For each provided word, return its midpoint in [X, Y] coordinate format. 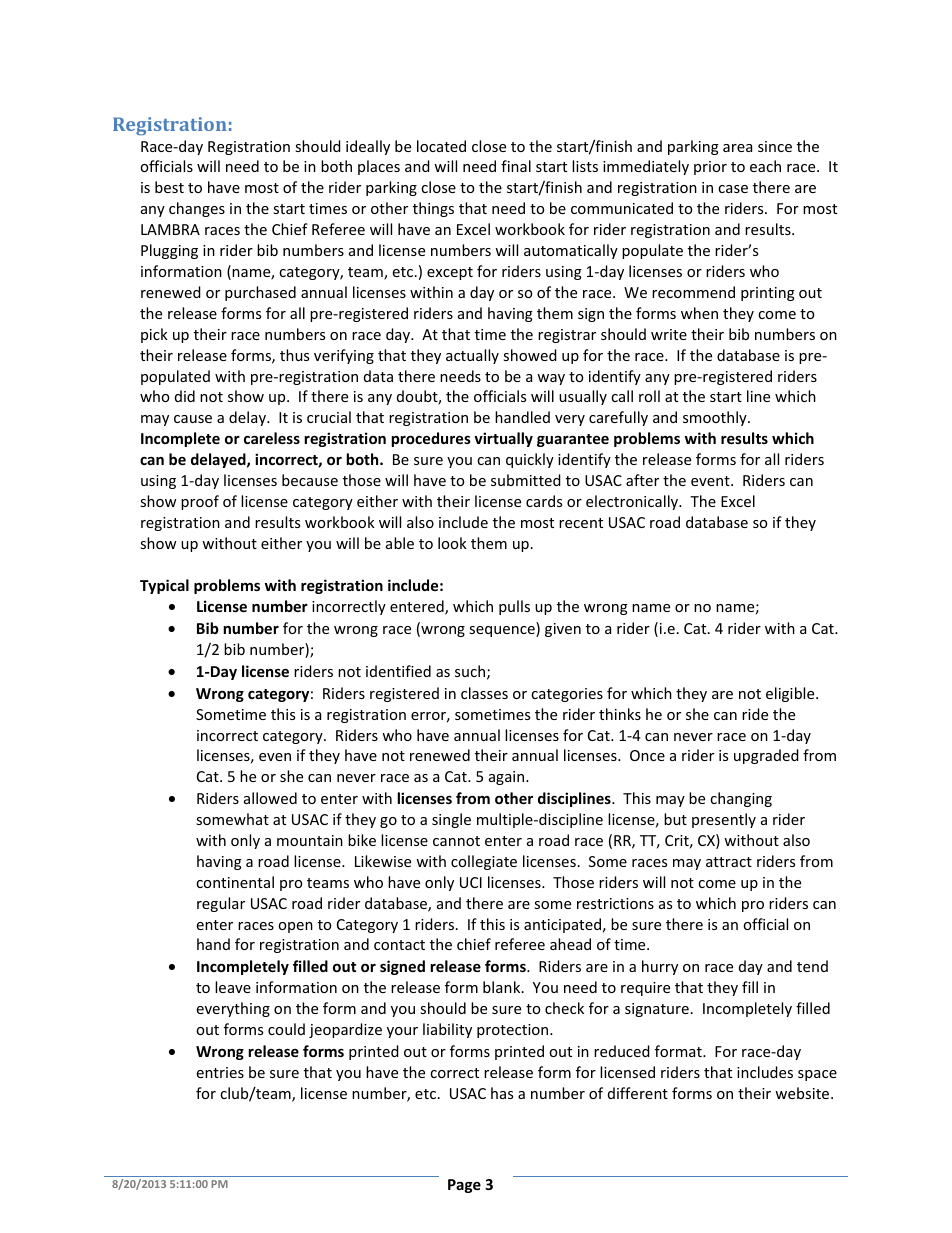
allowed [270, 798]
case [733, 189]
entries [220, 1072]
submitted [526, 480]
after [642, 480]
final [516, 166]
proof [200, 502]
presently [724, 820]
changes [197, 209]
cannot [456, 841]
